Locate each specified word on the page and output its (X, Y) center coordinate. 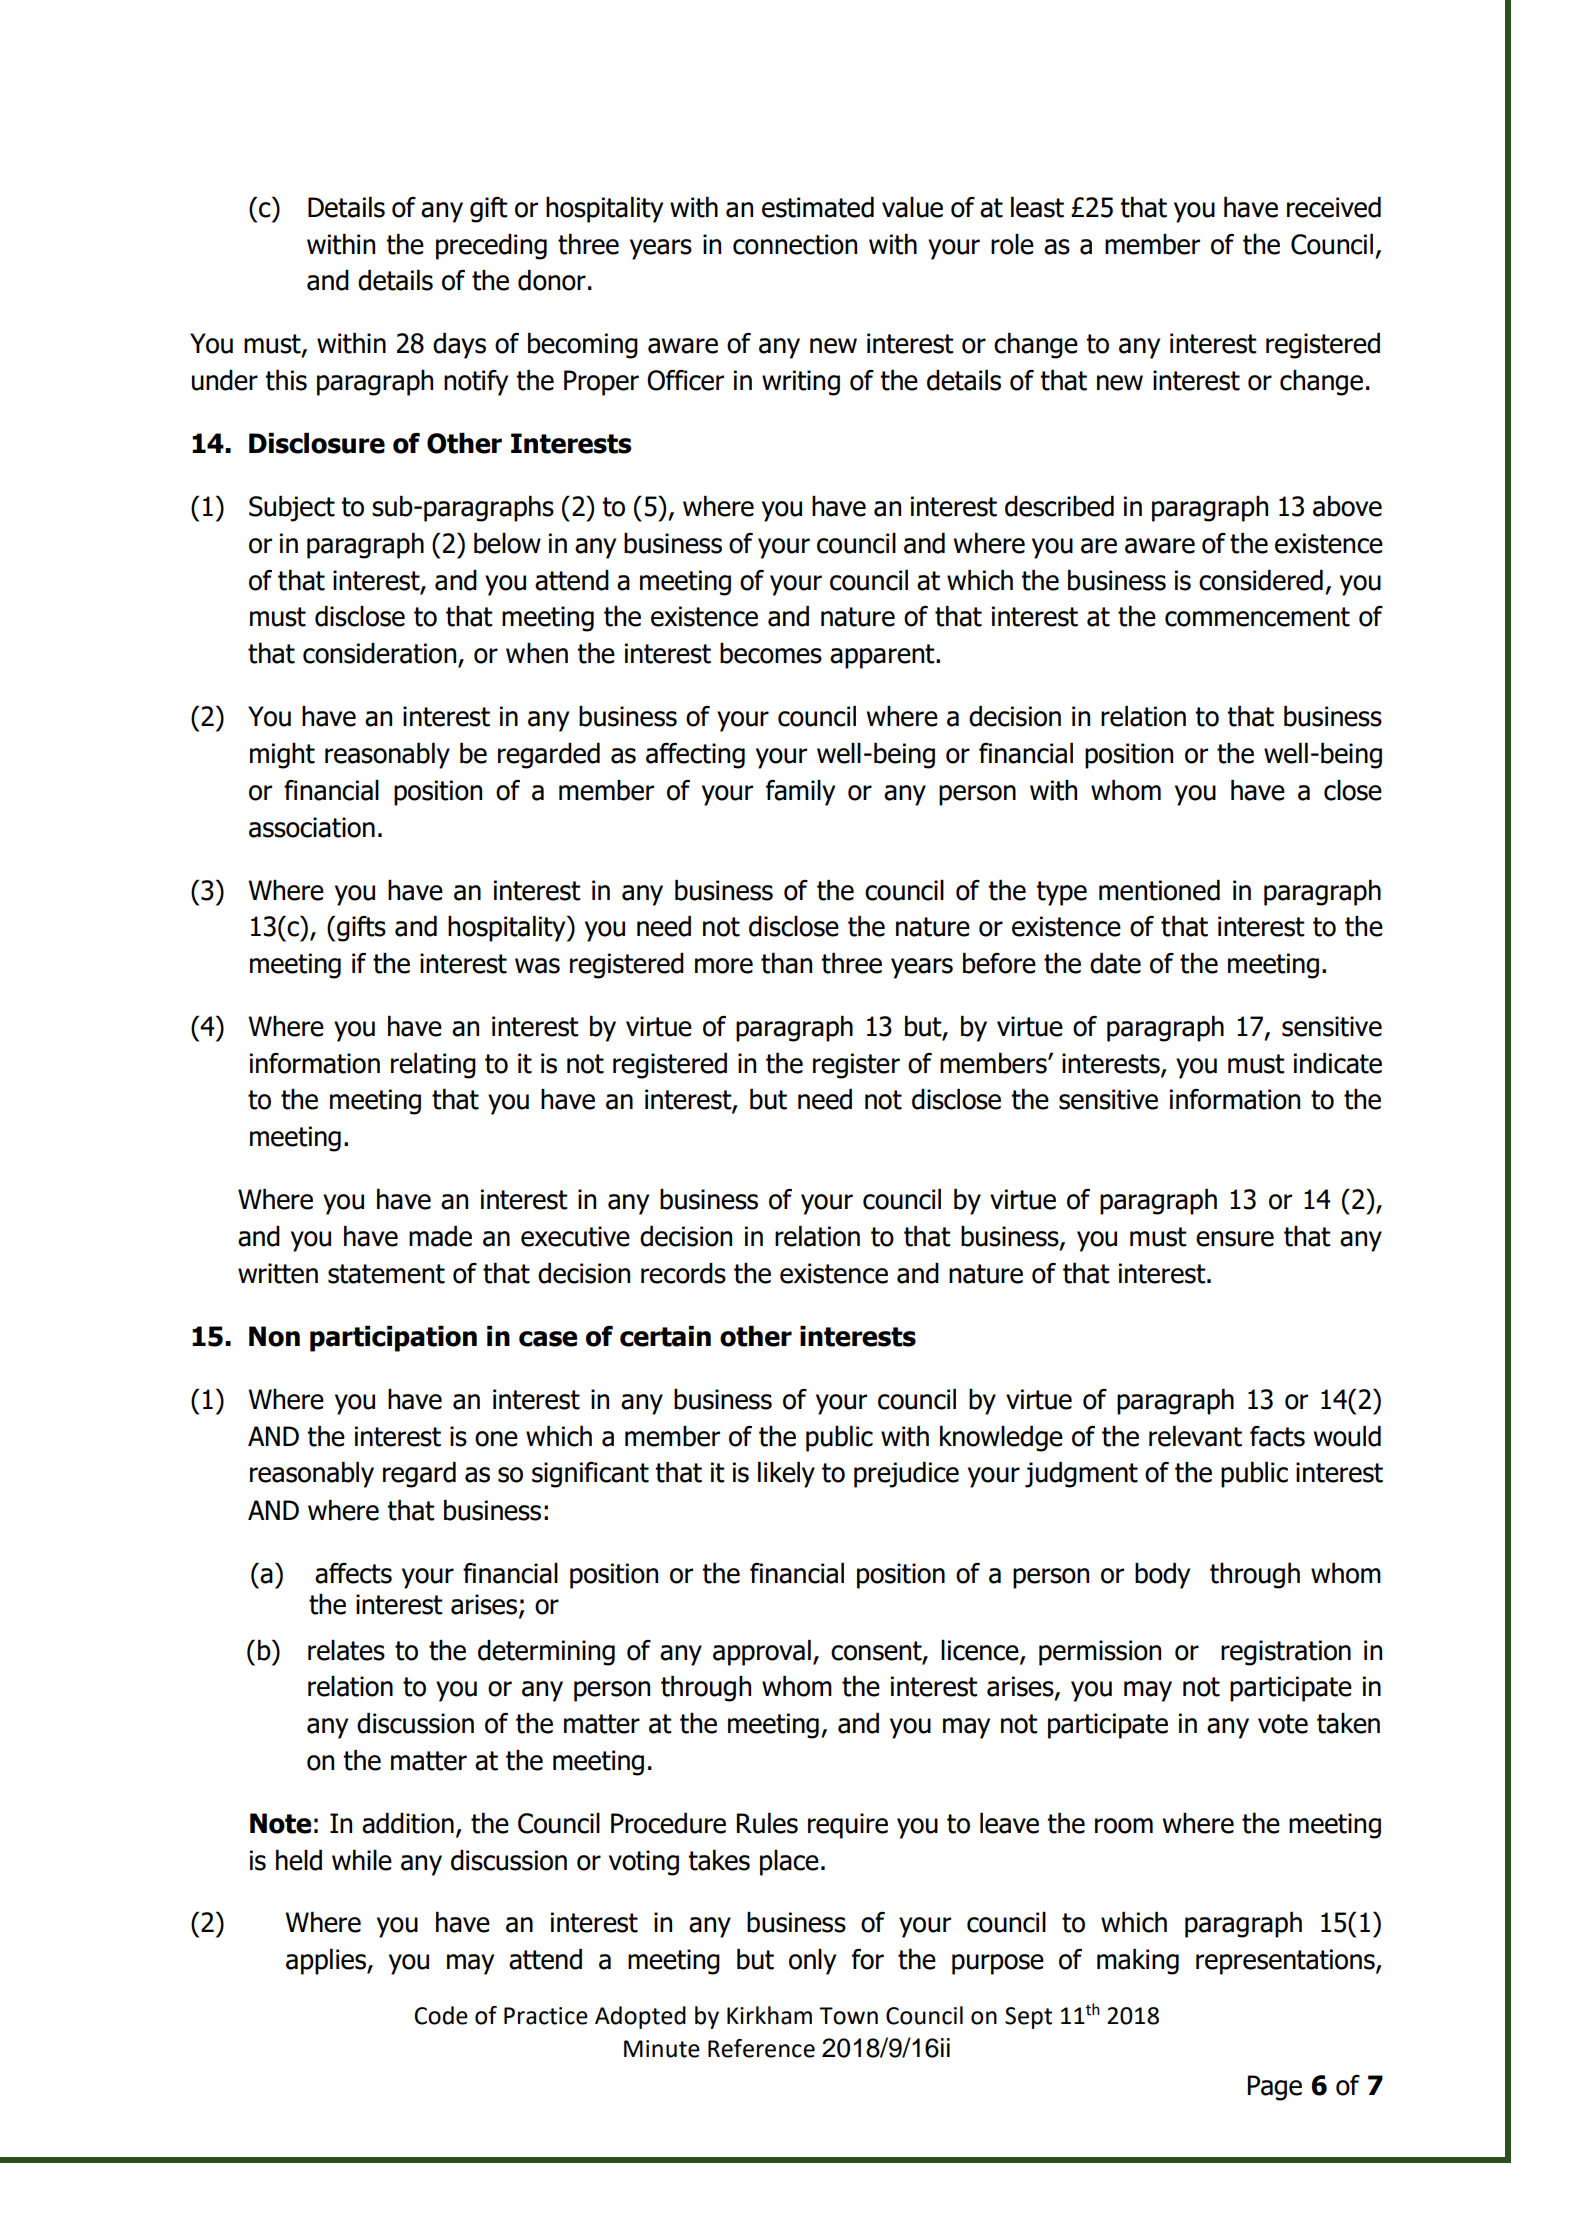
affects (353, 1573)
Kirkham (769, 2015)
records (683, 1273)
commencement (1257, 617)
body (1162, 1576)
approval (762, 1653)
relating (433, 1066)
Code (441, 2015)
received (1334, 207)
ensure (1235, 1239)
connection (795, 244)
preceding (491, 247)
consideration (381, 654)
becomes (771, 653)
